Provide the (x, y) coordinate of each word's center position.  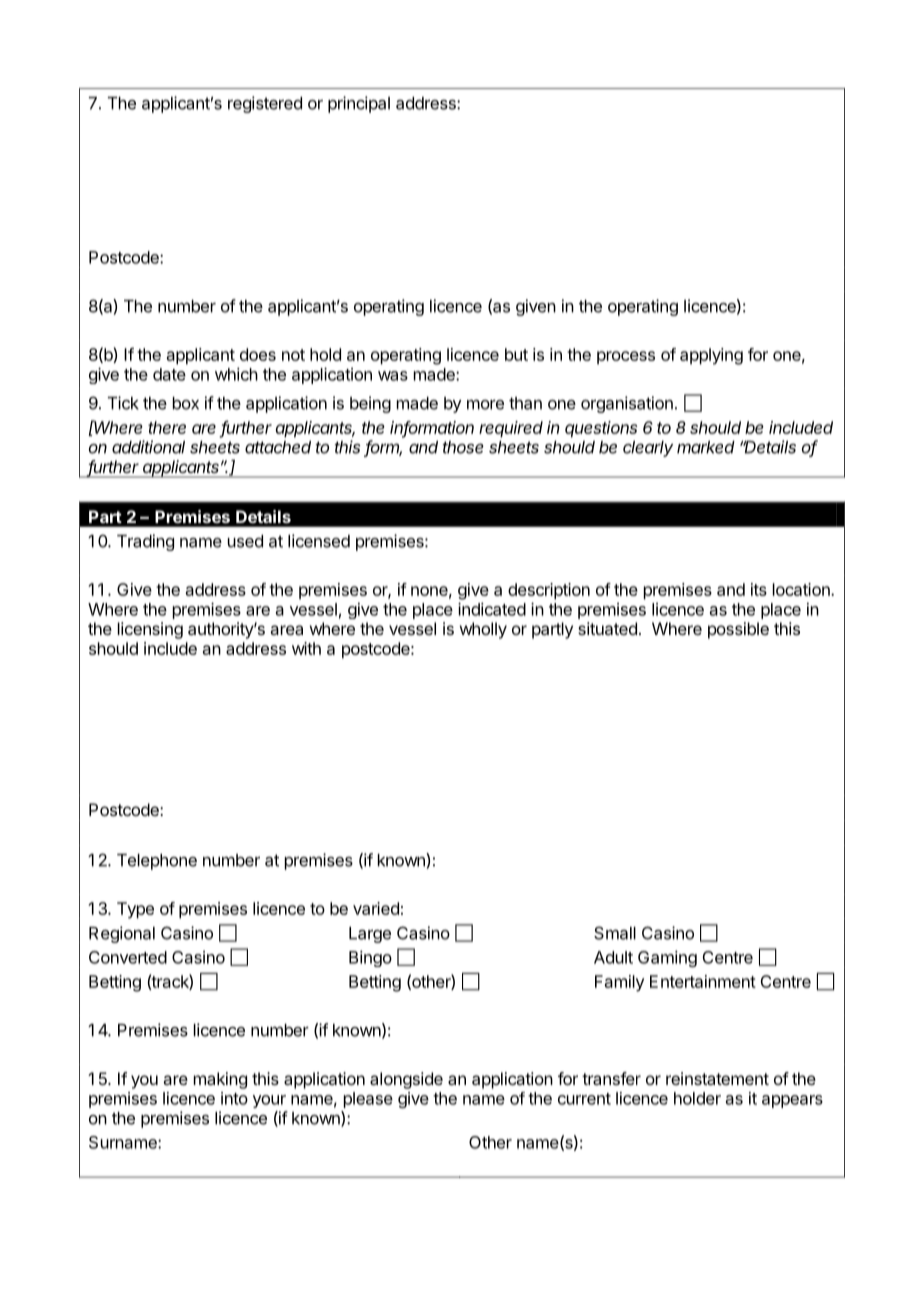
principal (359, 104)
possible (738, 630)
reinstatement (717, 1078)
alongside (406, 1080)
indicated (492, 609)
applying (711, 356)
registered (265, 104)
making (220, 1080)
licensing (150, 630)
